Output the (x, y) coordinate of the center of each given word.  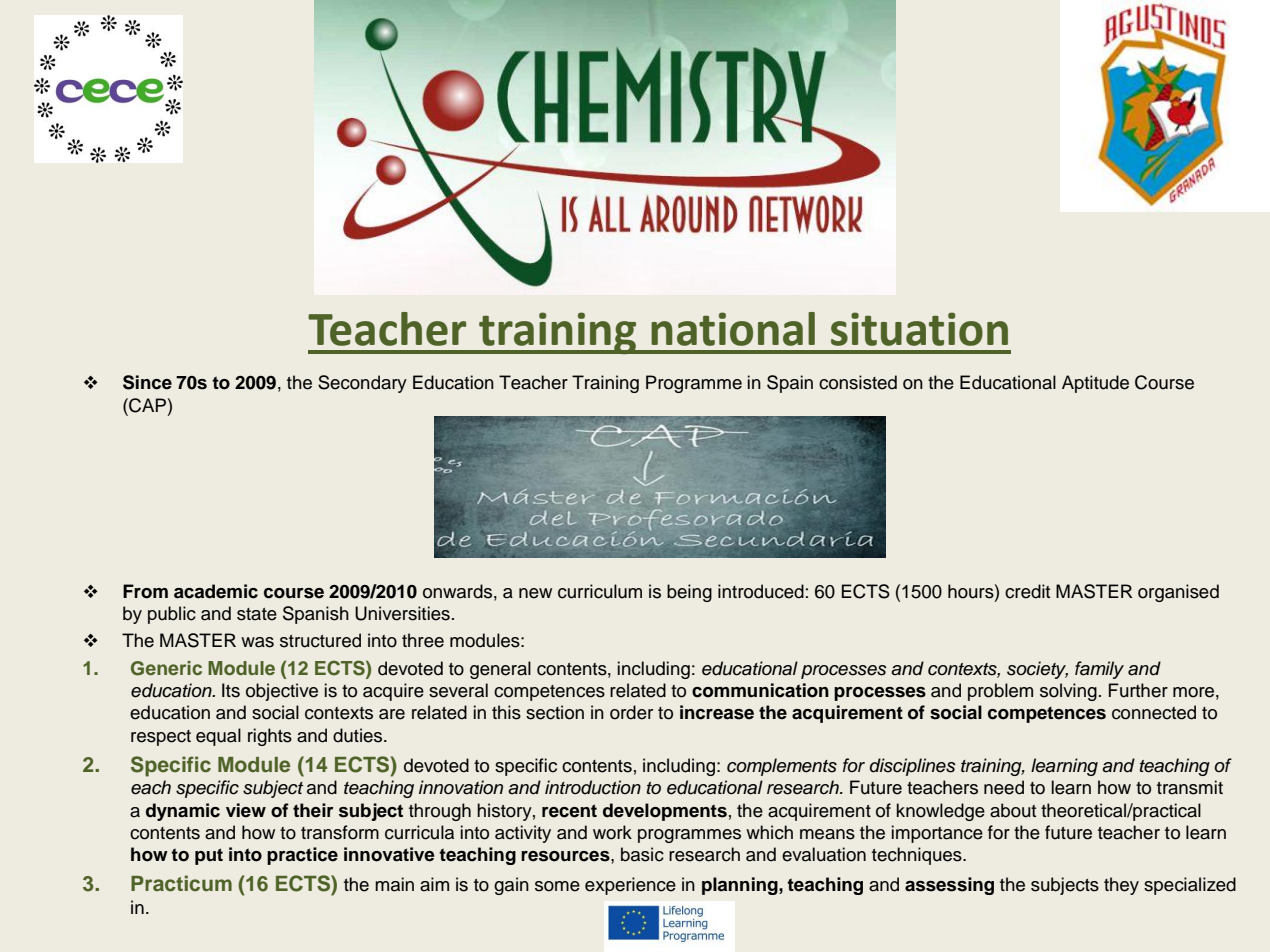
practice (302, 856)
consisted (858, 382)
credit (1027, 591)
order (631, 712)
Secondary (362, 384)
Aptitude (1095, 384)
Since (147, 382)
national (733, 329)
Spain (790, 384)
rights (270, 737)
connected (1154, 712)
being (689, 593)
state (257, 614)
